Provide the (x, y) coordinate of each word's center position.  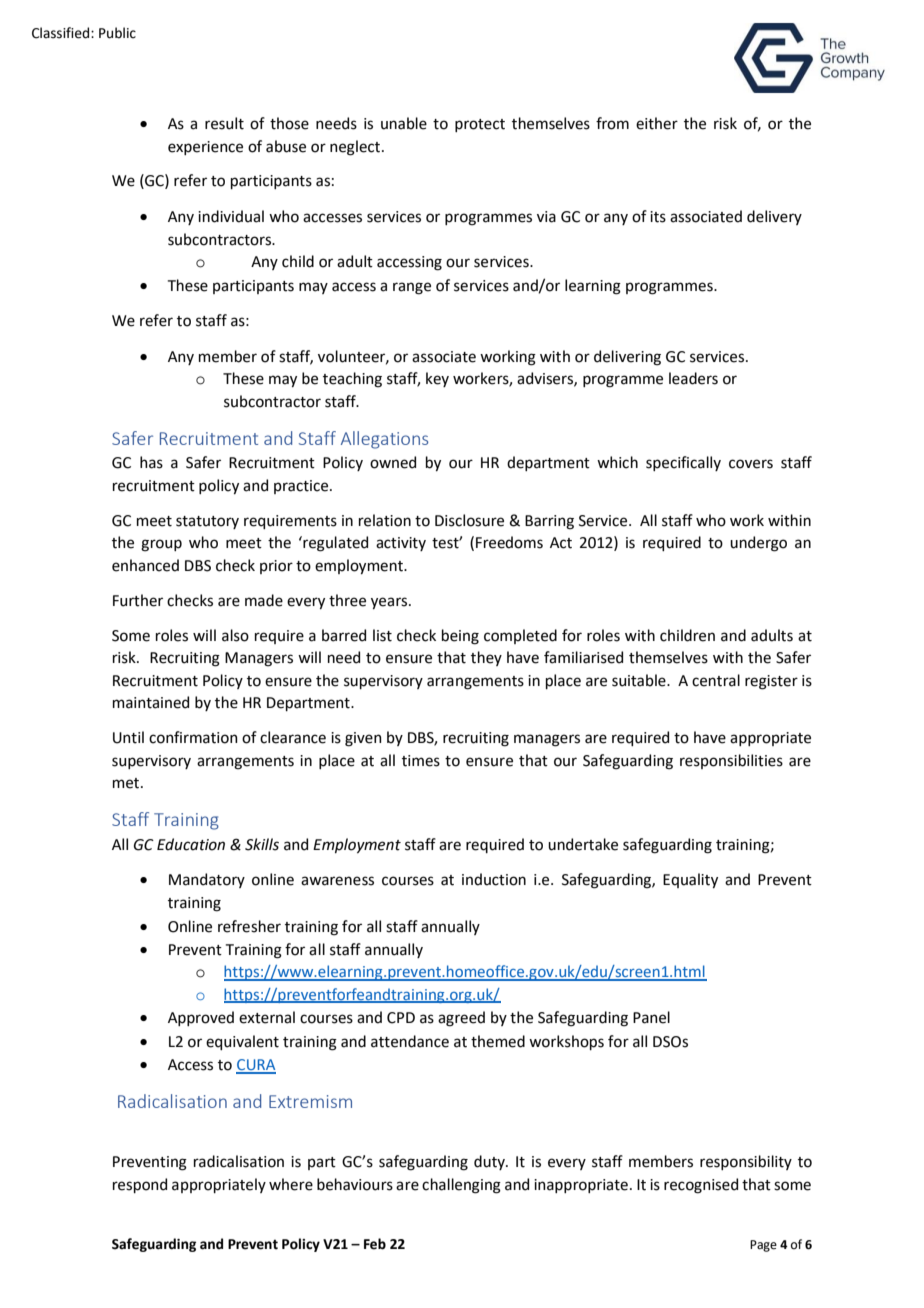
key (437, 379)
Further (138, 600)
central (716, 680)
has (151, 462)
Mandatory (207, 880)
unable (404, 123)
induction (494, 879)
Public (117, 33)
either (657, 123)
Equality (690, 880)
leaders (693, 378)
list (382, 635)
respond (140, 1185)
